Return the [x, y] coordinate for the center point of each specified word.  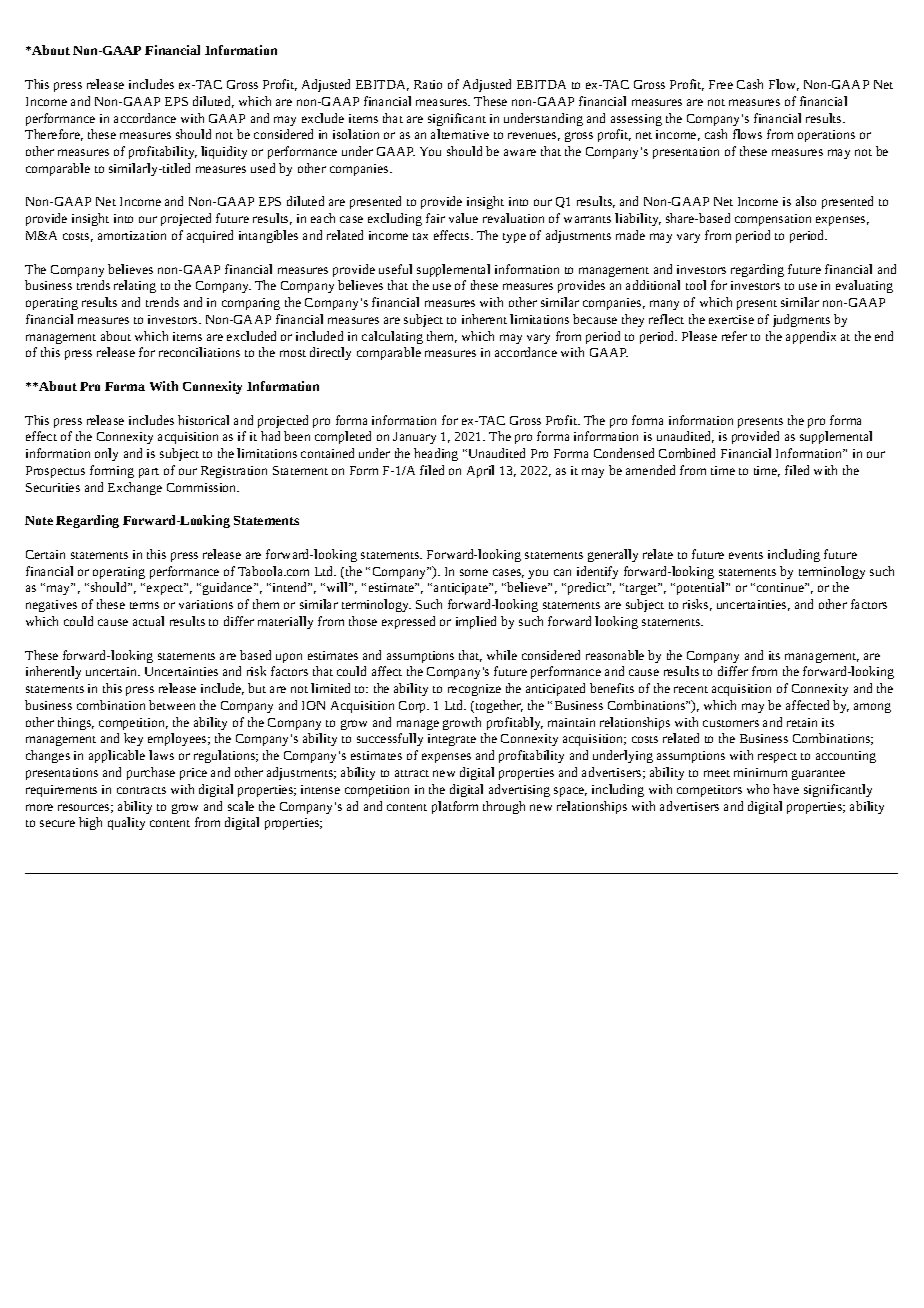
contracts [141, 790]
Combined [687, 453]
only [106, 454]
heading [436, 454]
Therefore [54, 135]
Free [721, 84]
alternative [460, 134]
